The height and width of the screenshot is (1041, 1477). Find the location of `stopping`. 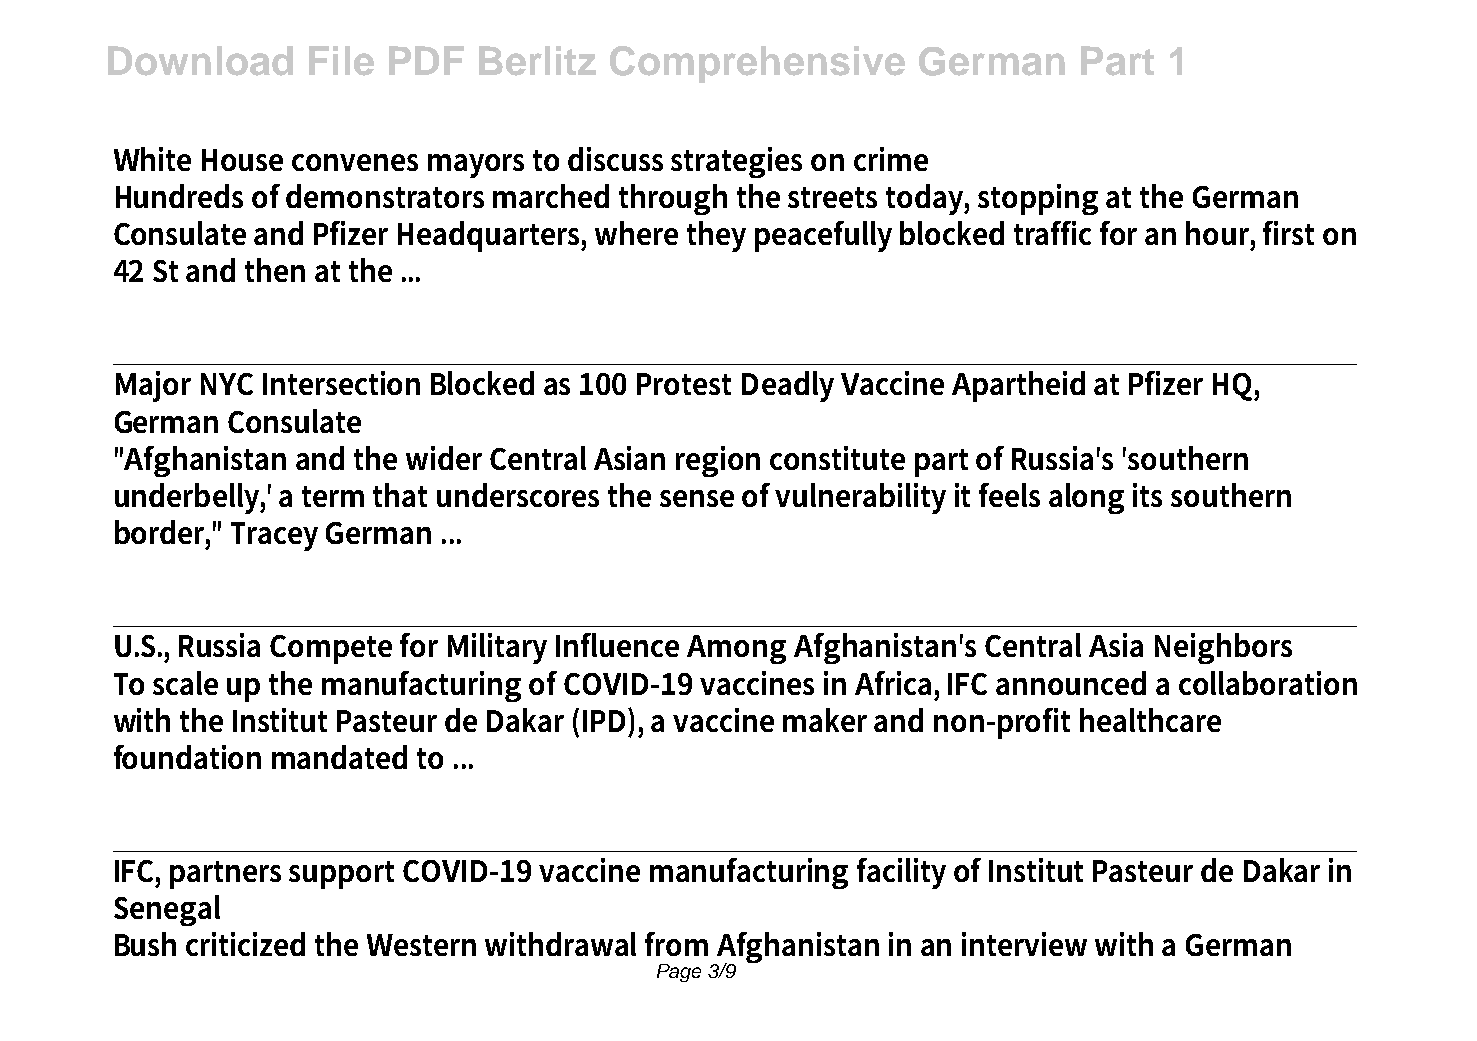

stopping is located at coordinates (1038, 199).
